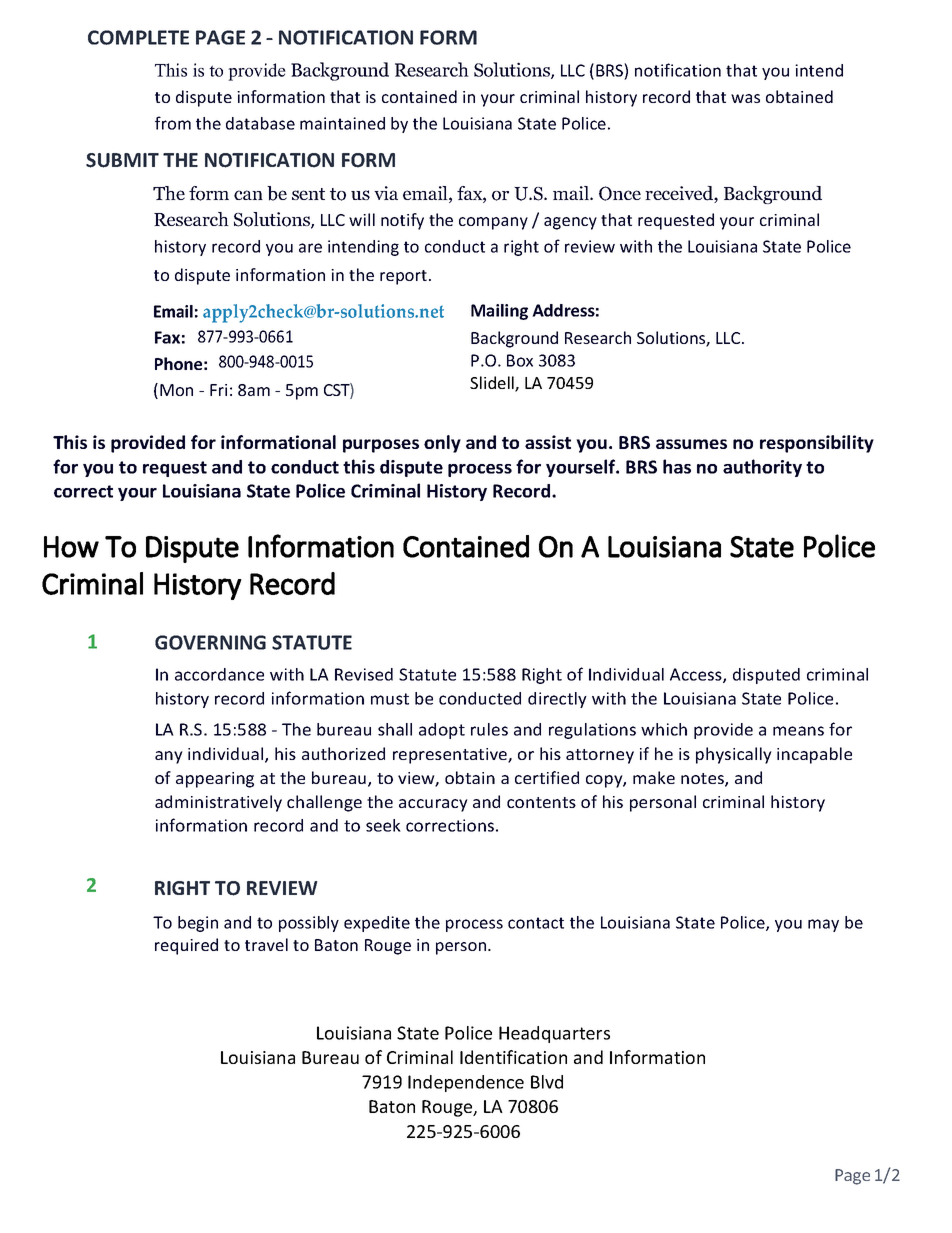 This screenshot has height=1233, width=952. Describe the element at coordinates (186, 946) in the screenshot. I see `required` at that location.
